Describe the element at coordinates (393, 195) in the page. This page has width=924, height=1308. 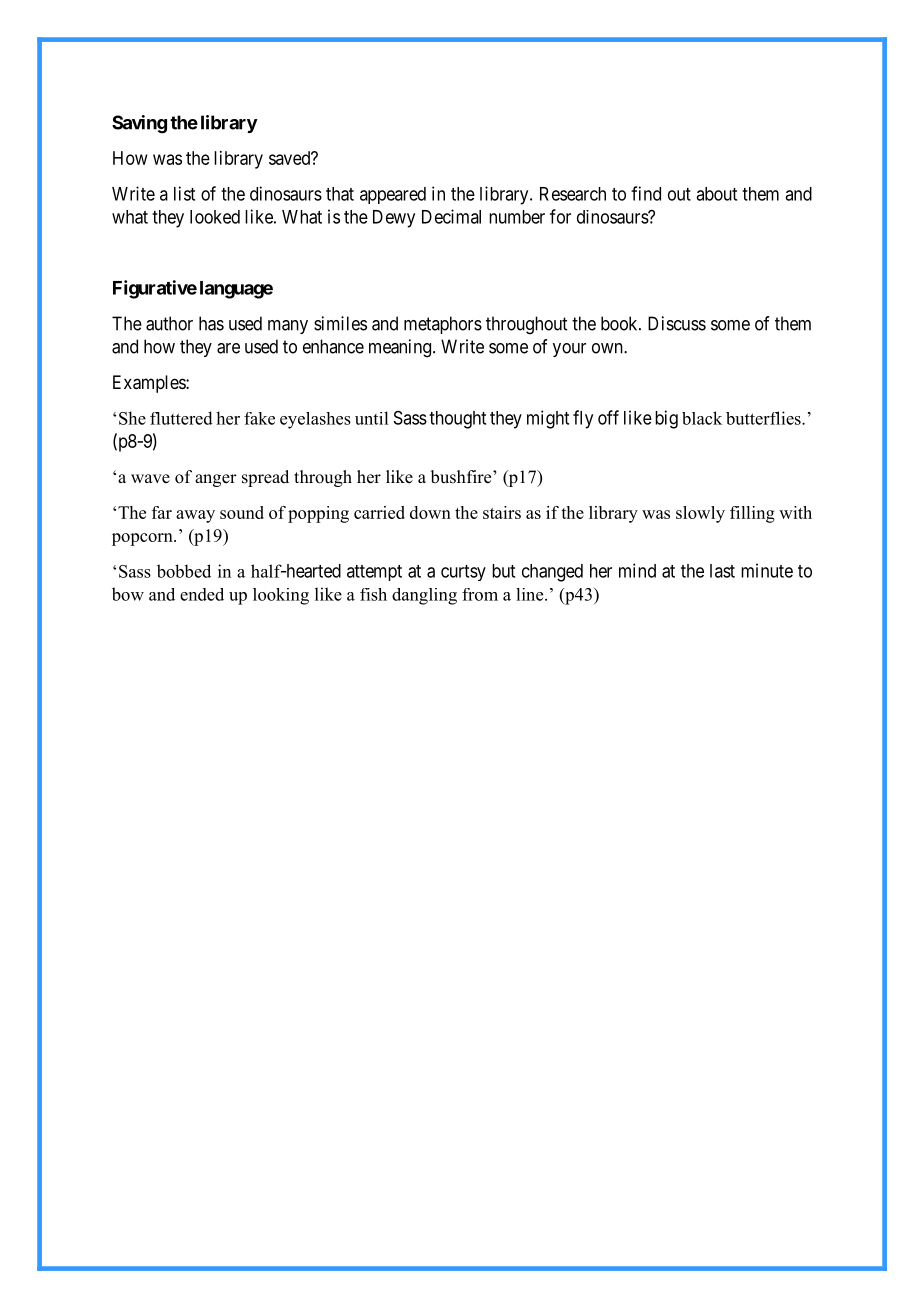
I see `appeared` at that location.
